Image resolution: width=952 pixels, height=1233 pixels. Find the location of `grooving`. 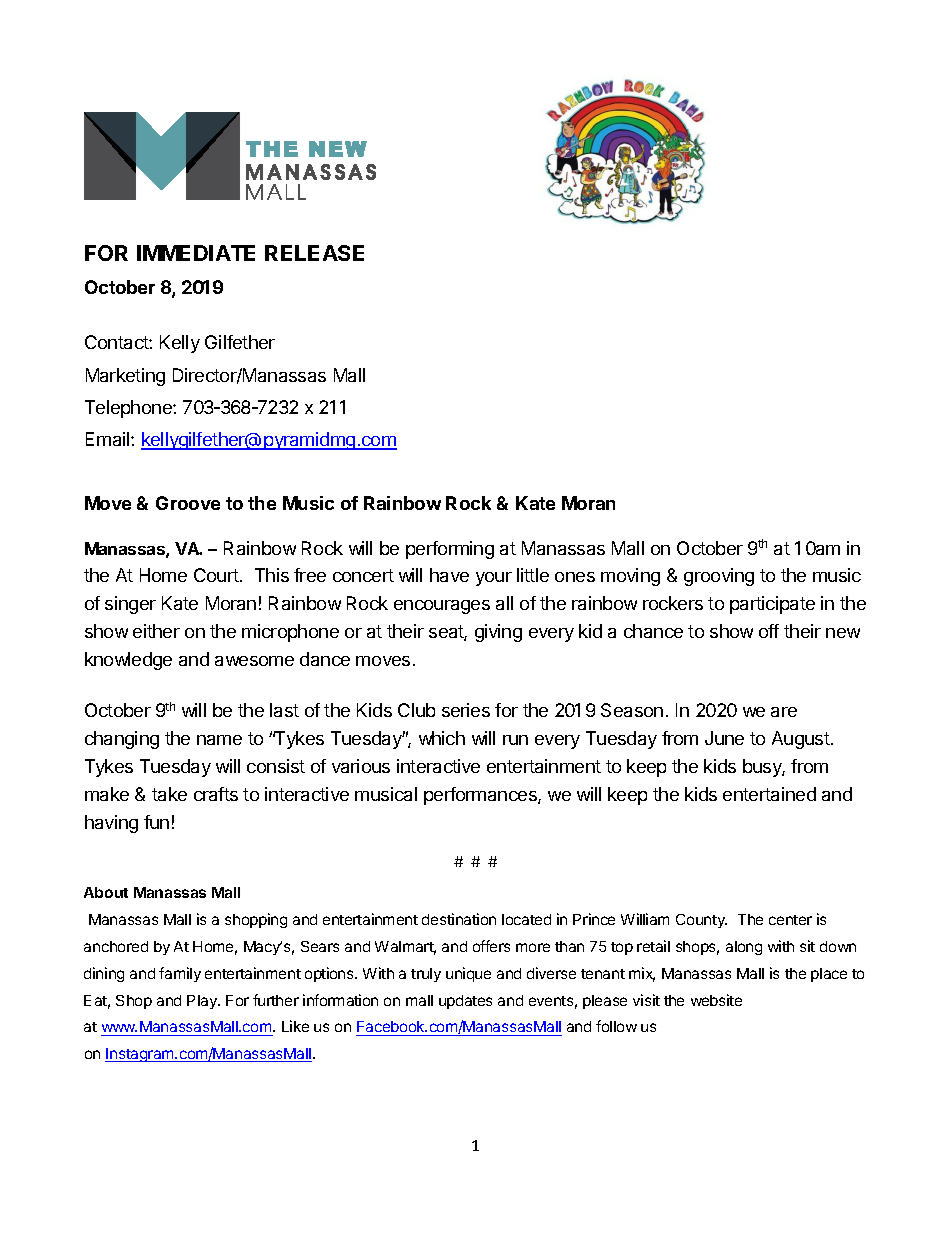

grooving is located at coordinates (719, 577).
